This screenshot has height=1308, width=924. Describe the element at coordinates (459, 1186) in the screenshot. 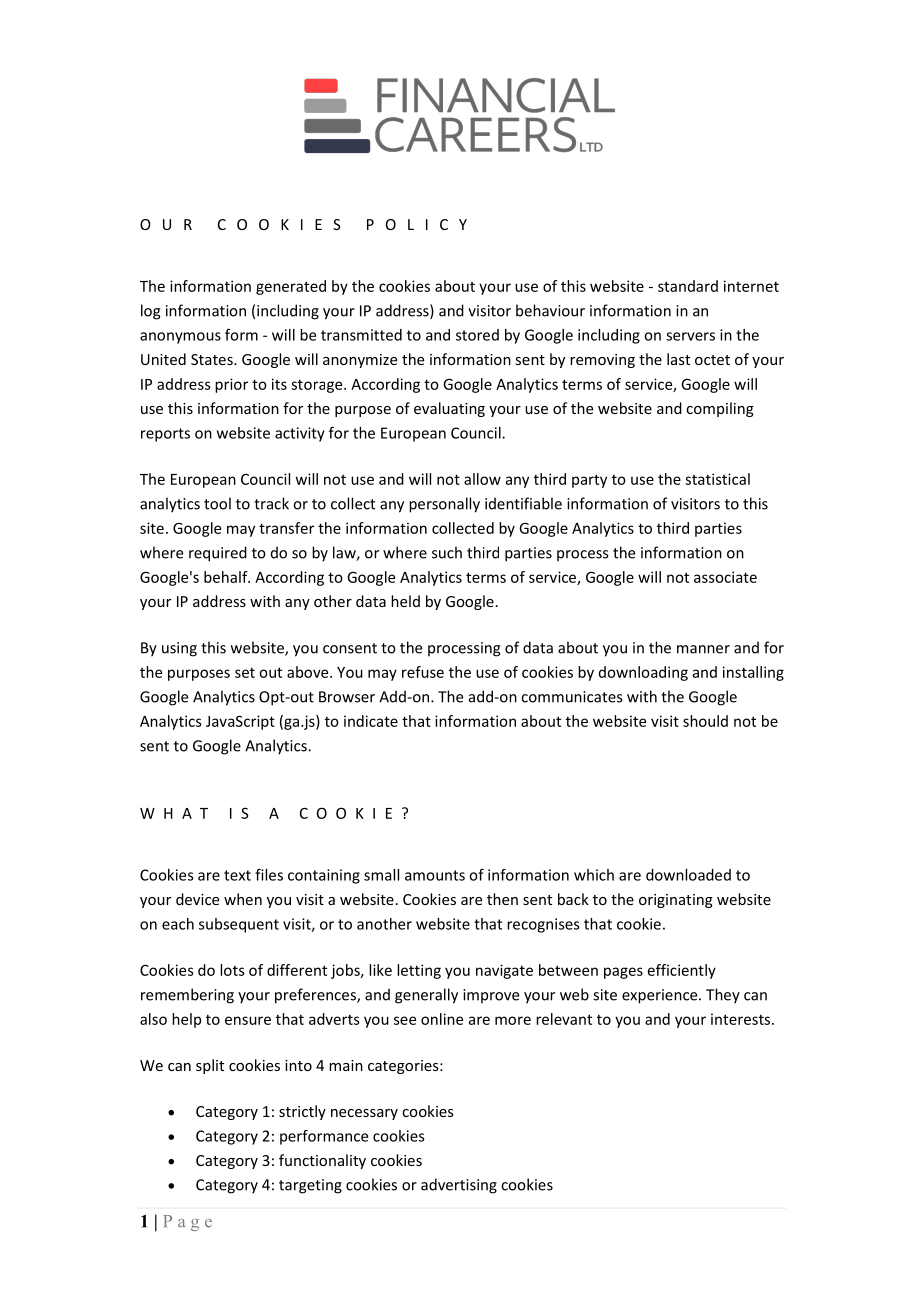

I see `advertising` at that location.
